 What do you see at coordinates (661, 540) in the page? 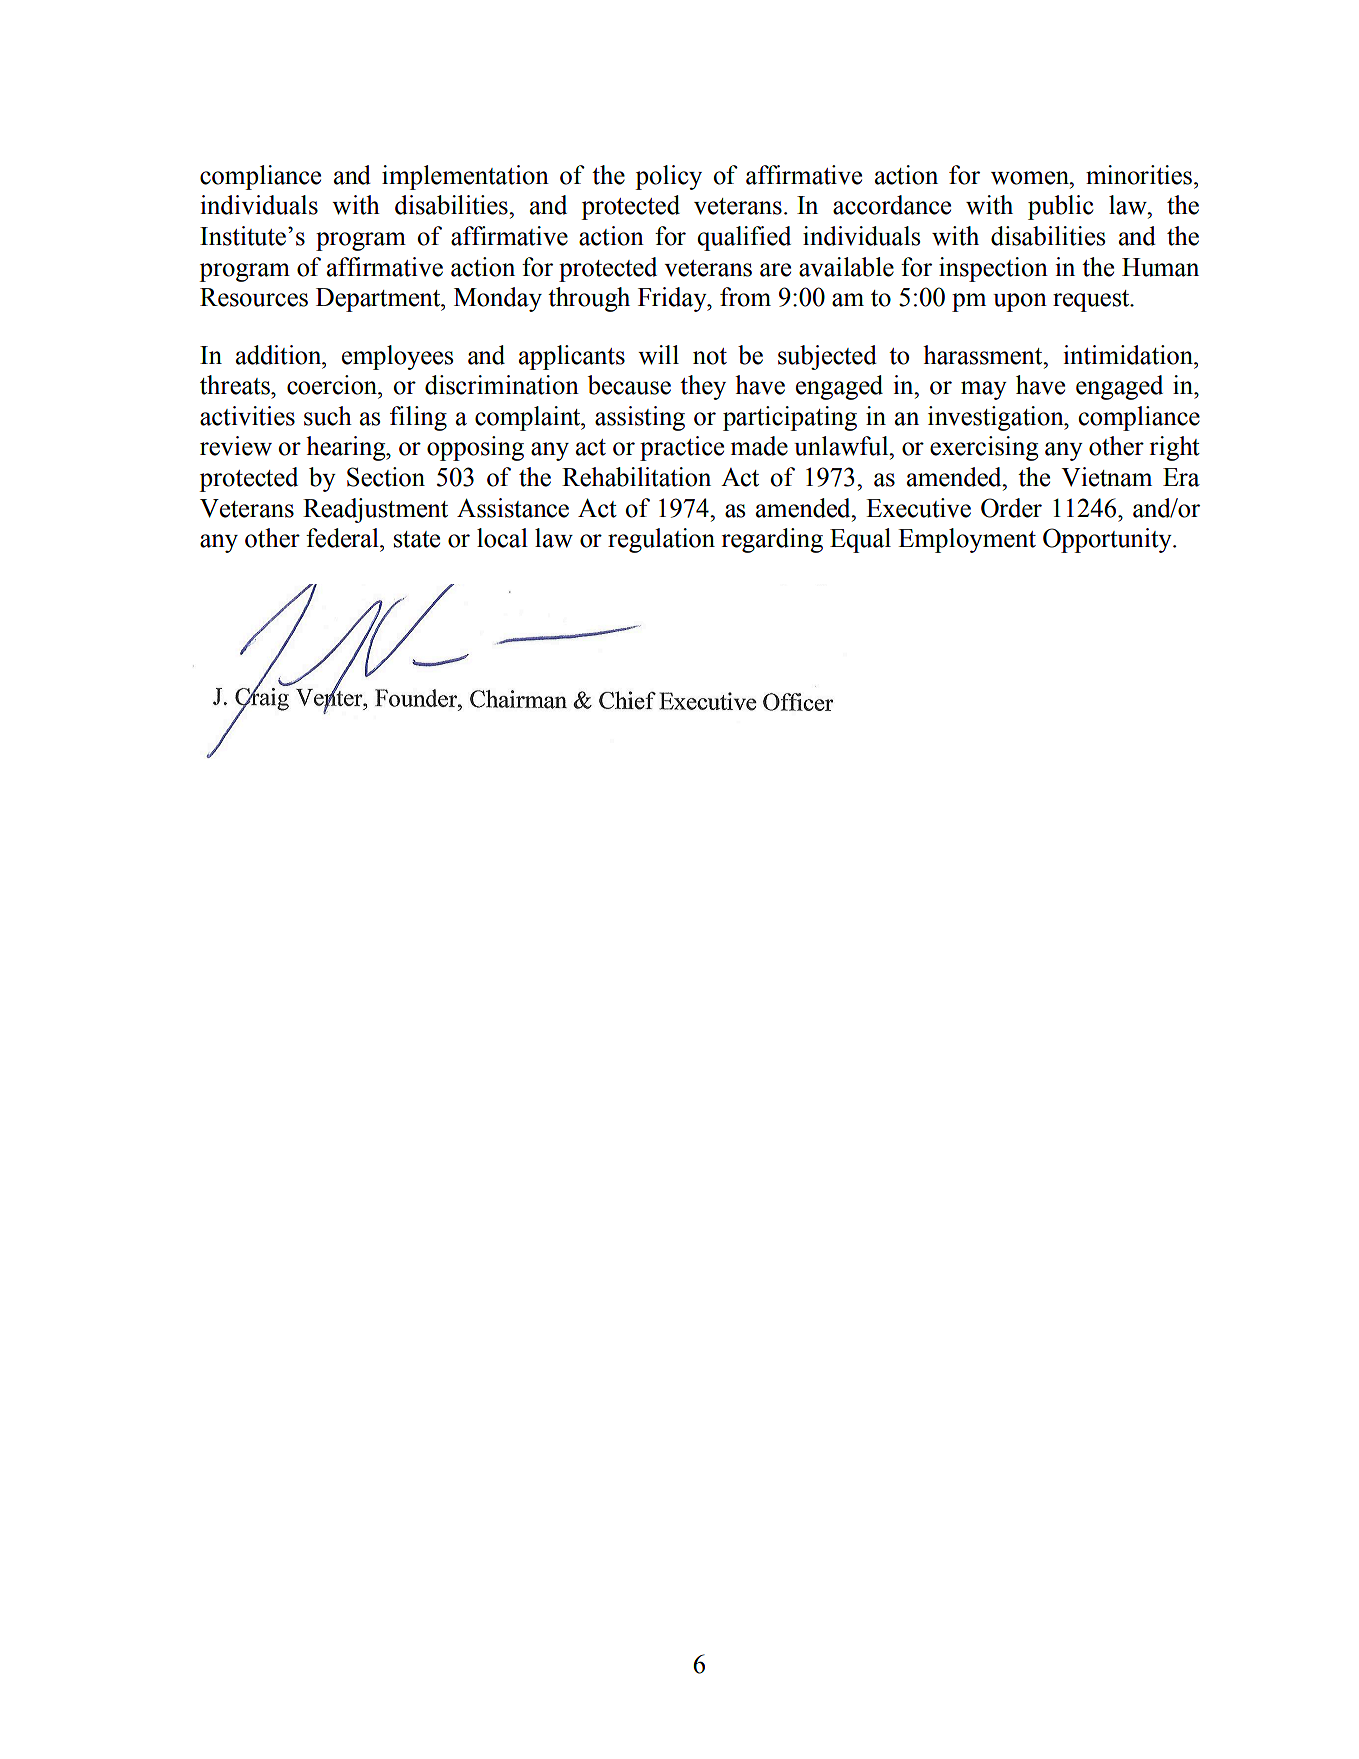
I see `regulation` at bounding box center [661, 540].
